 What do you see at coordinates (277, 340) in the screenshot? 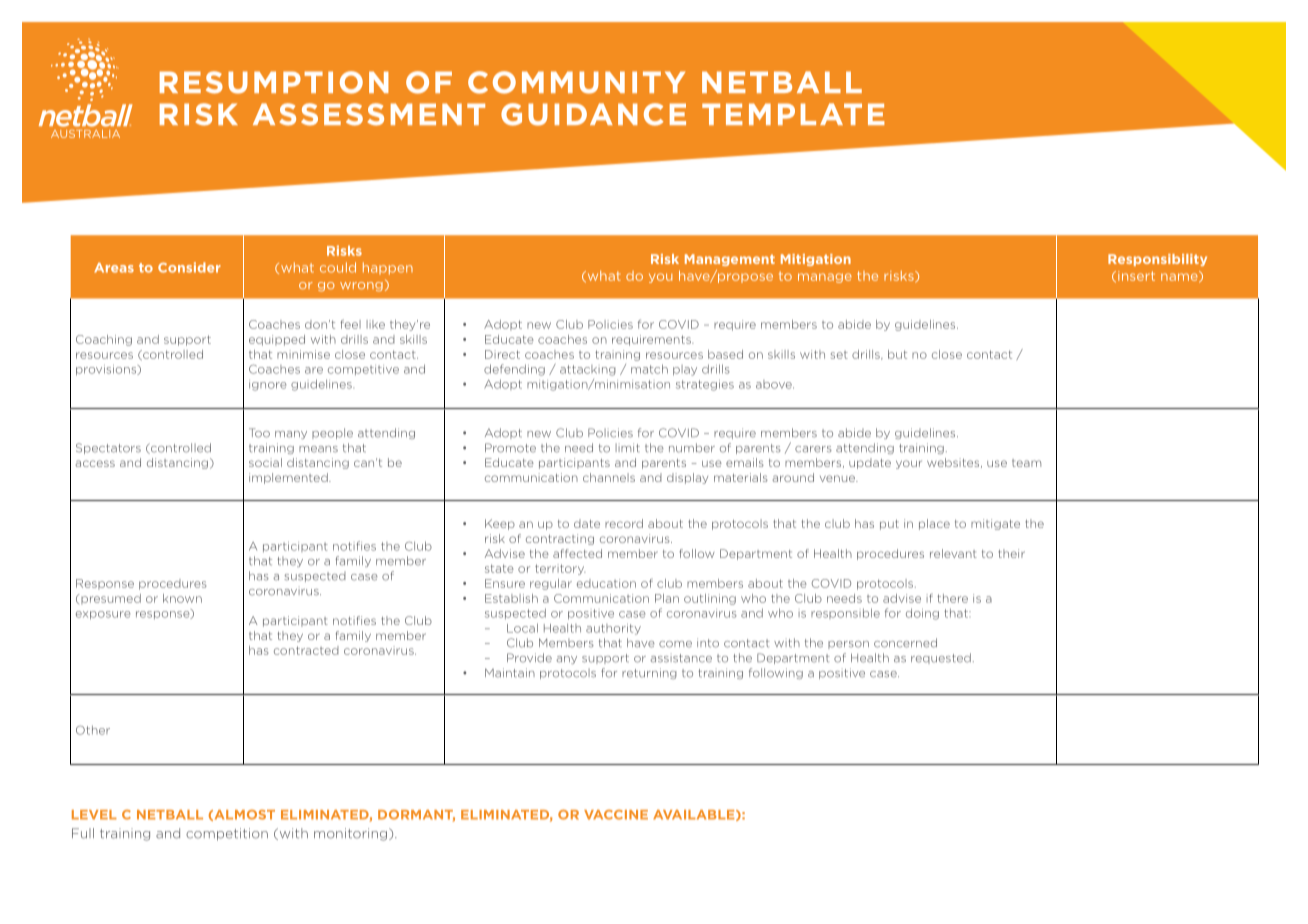
I see `equipped` at bounding box center [277, 340].
